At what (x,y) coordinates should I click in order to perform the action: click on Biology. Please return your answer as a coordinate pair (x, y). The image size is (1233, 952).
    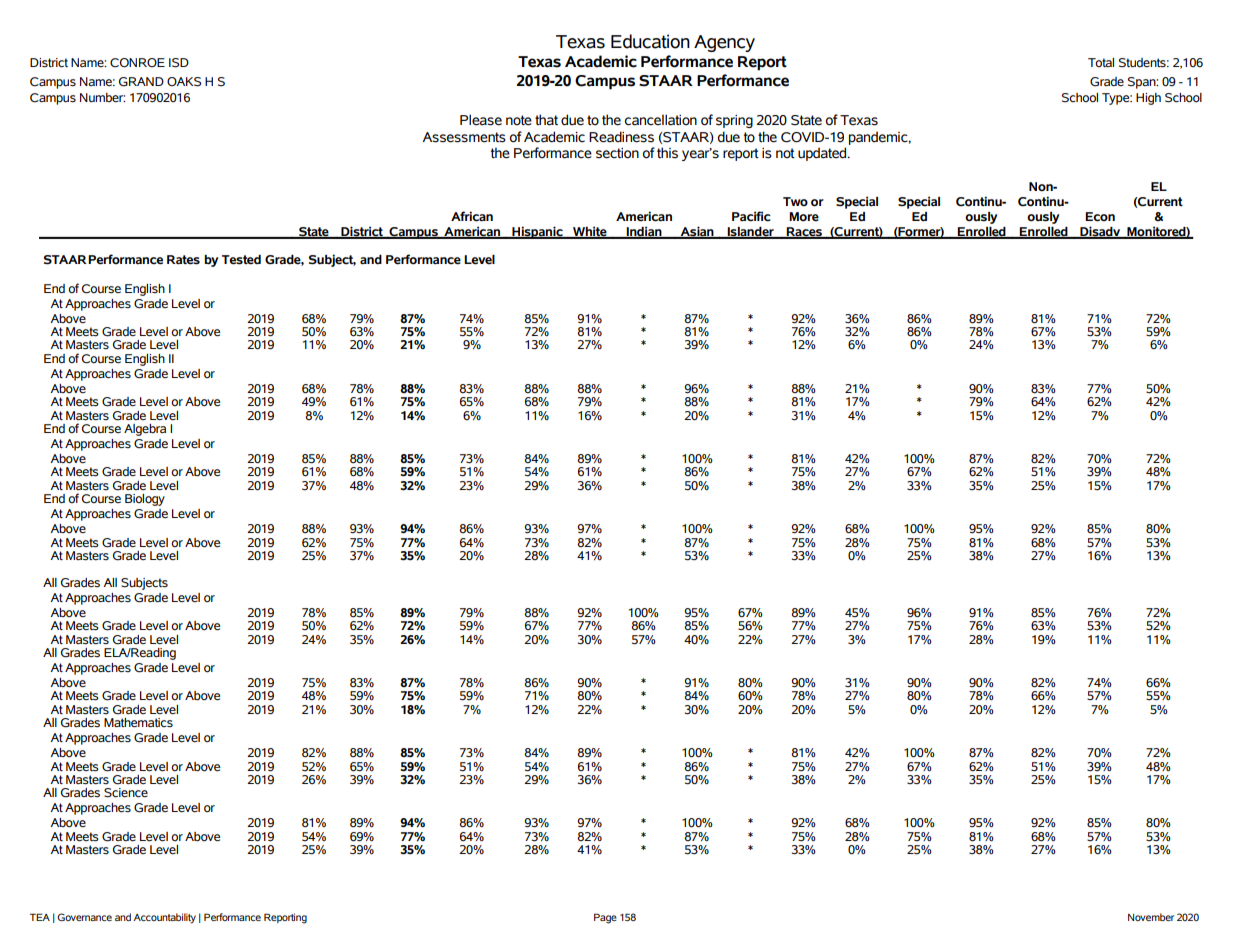
    Looking at the image, I should click on (145, 500).
